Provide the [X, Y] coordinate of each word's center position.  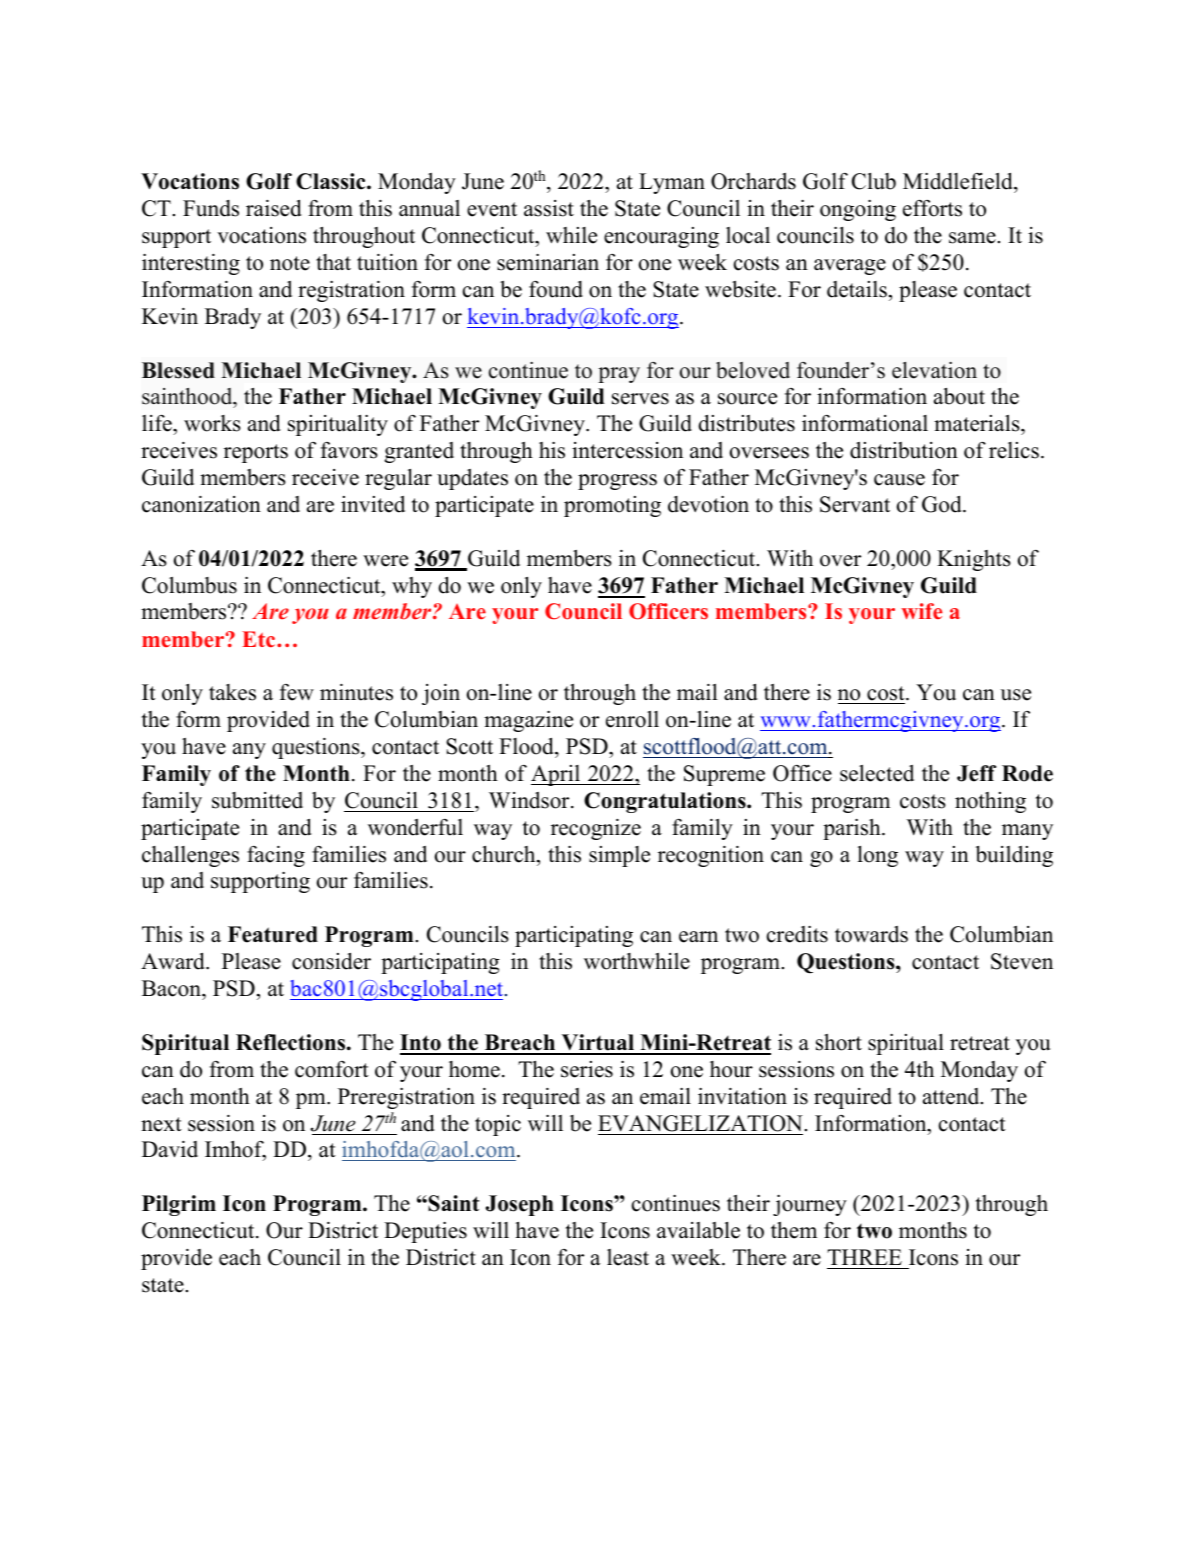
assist [549, 208]
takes [232, 692]
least [628, 1257]
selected [877, 773]
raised [274, 208]
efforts [932, 208]
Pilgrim [179, 1205]
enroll [632, 719]
